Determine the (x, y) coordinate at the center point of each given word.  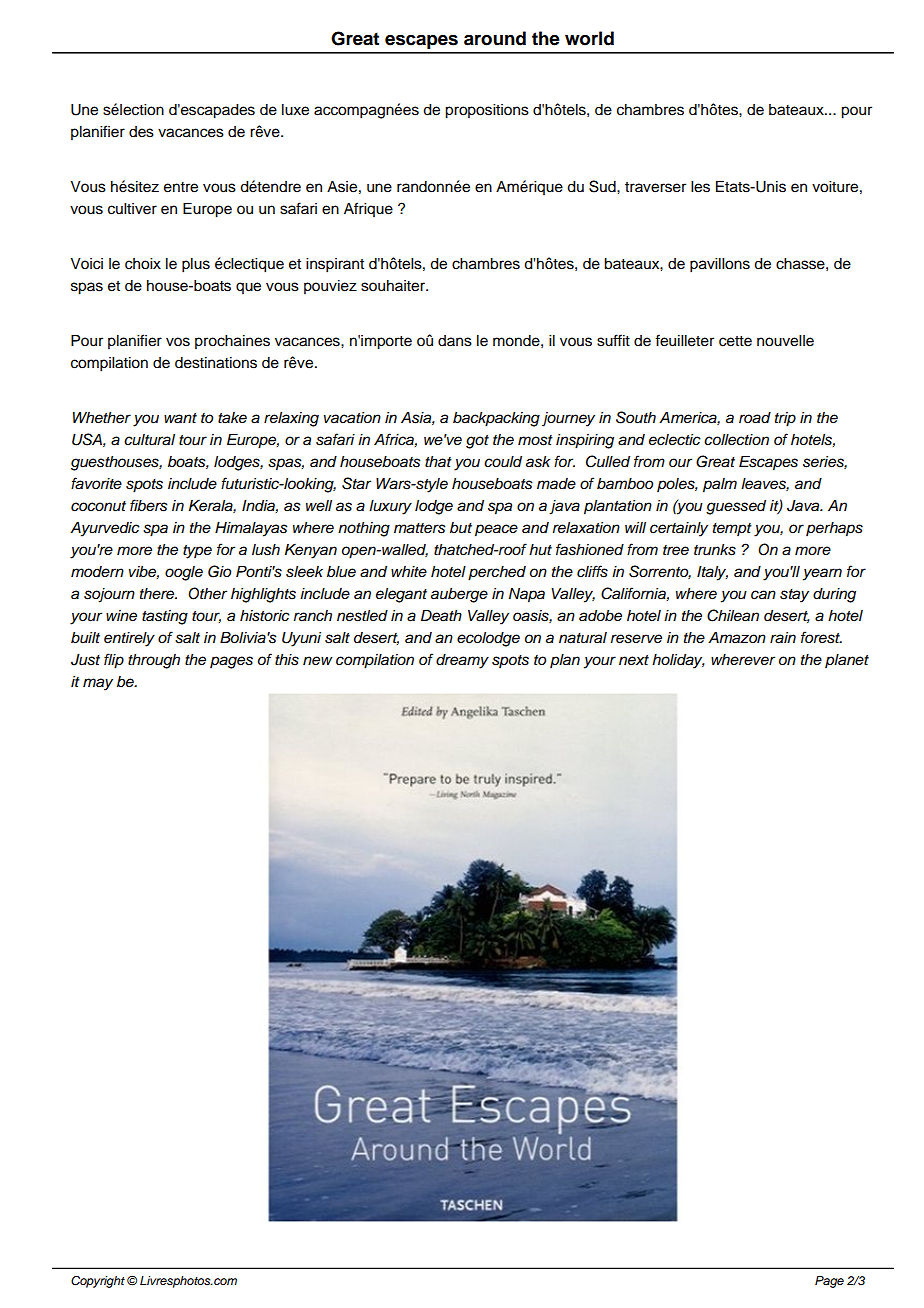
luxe (295, 110)
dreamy (462, 661)
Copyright (98, 1282)
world (589, 38)
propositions (487, 111)
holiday (678, 661)
